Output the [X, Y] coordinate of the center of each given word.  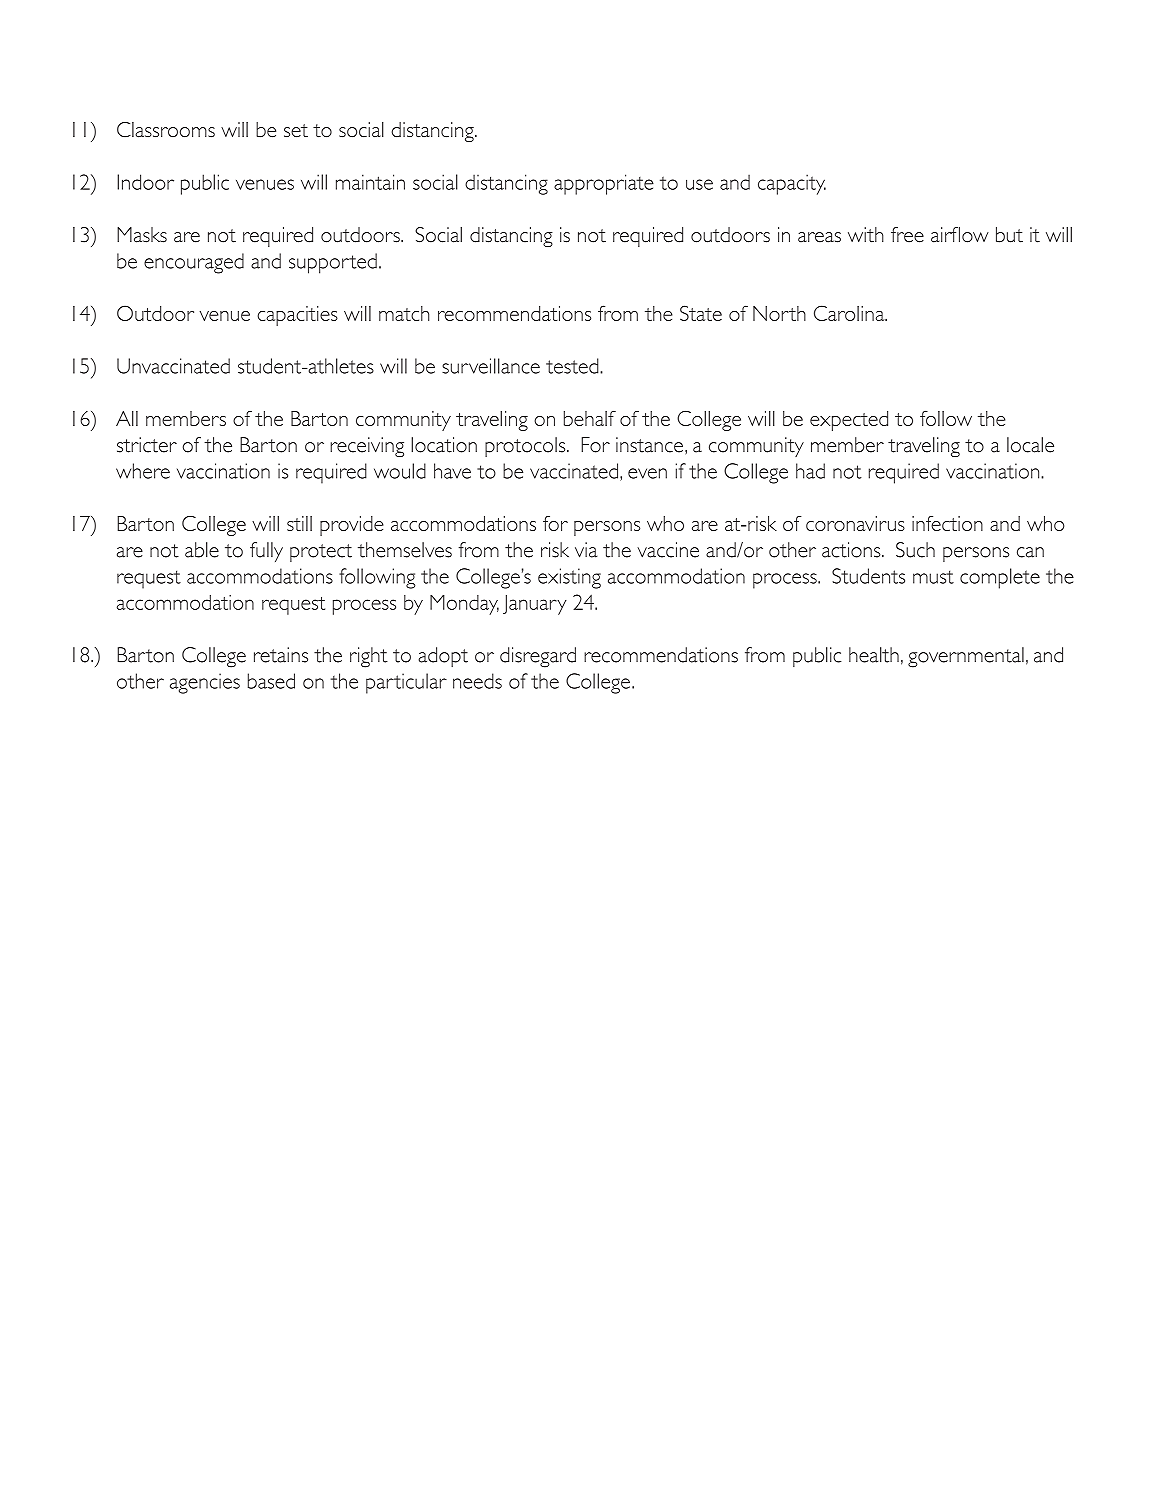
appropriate [604, 184]
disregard [538, 657]
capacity [792, 184]
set [296, 131]
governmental [966, 657]
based [271, 681]
